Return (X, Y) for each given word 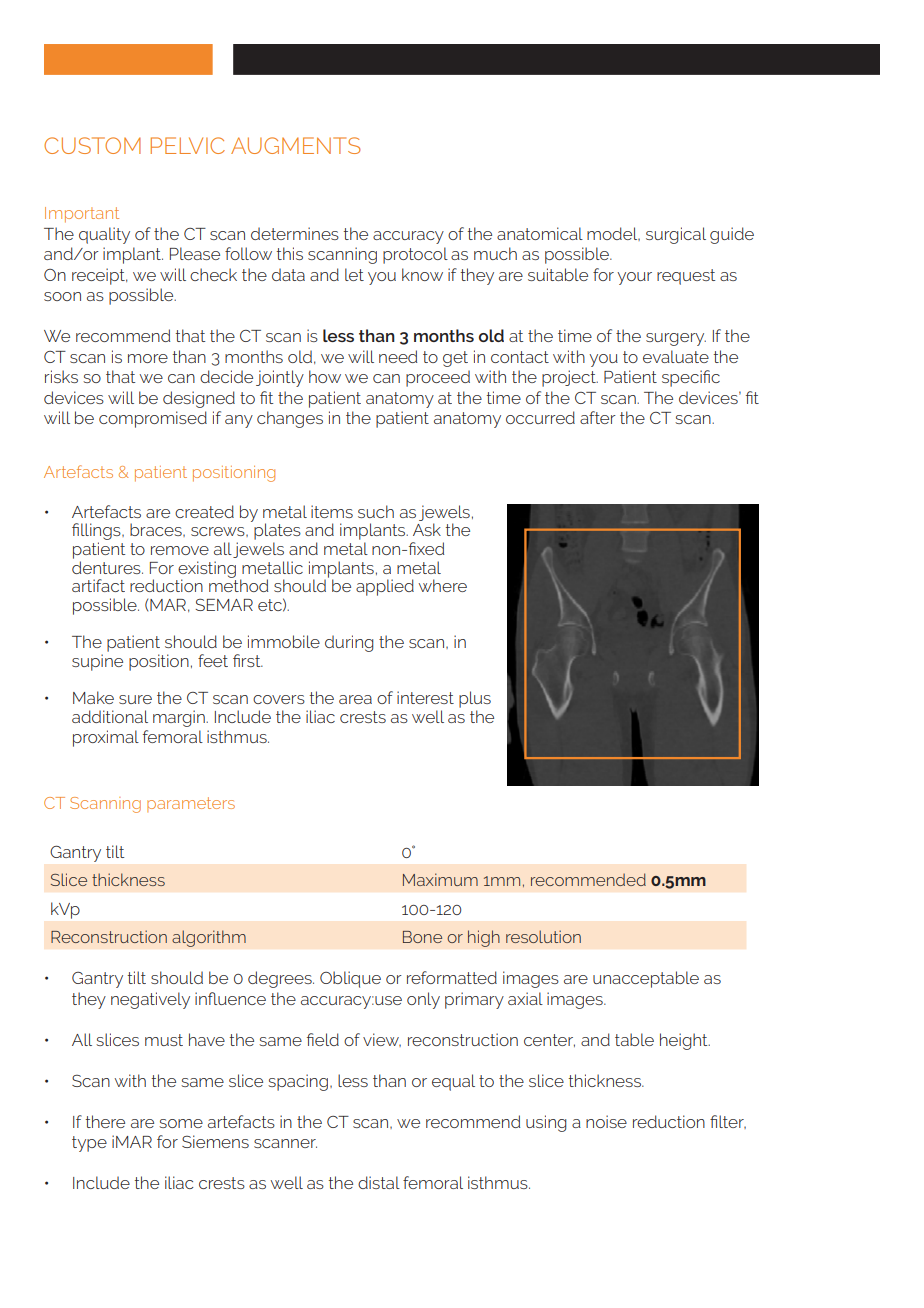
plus (475, 699)
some (181, 1123)
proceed (438, 378)
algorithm (209, 938)
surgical (676, 235)
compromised (153, 419)
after (598, 417)
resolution (543, 936)
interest (425, 697)
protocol (415, 255)
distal (379, 1182)
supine (97, 662)
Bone (422, 937)
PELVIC (188, 145)
